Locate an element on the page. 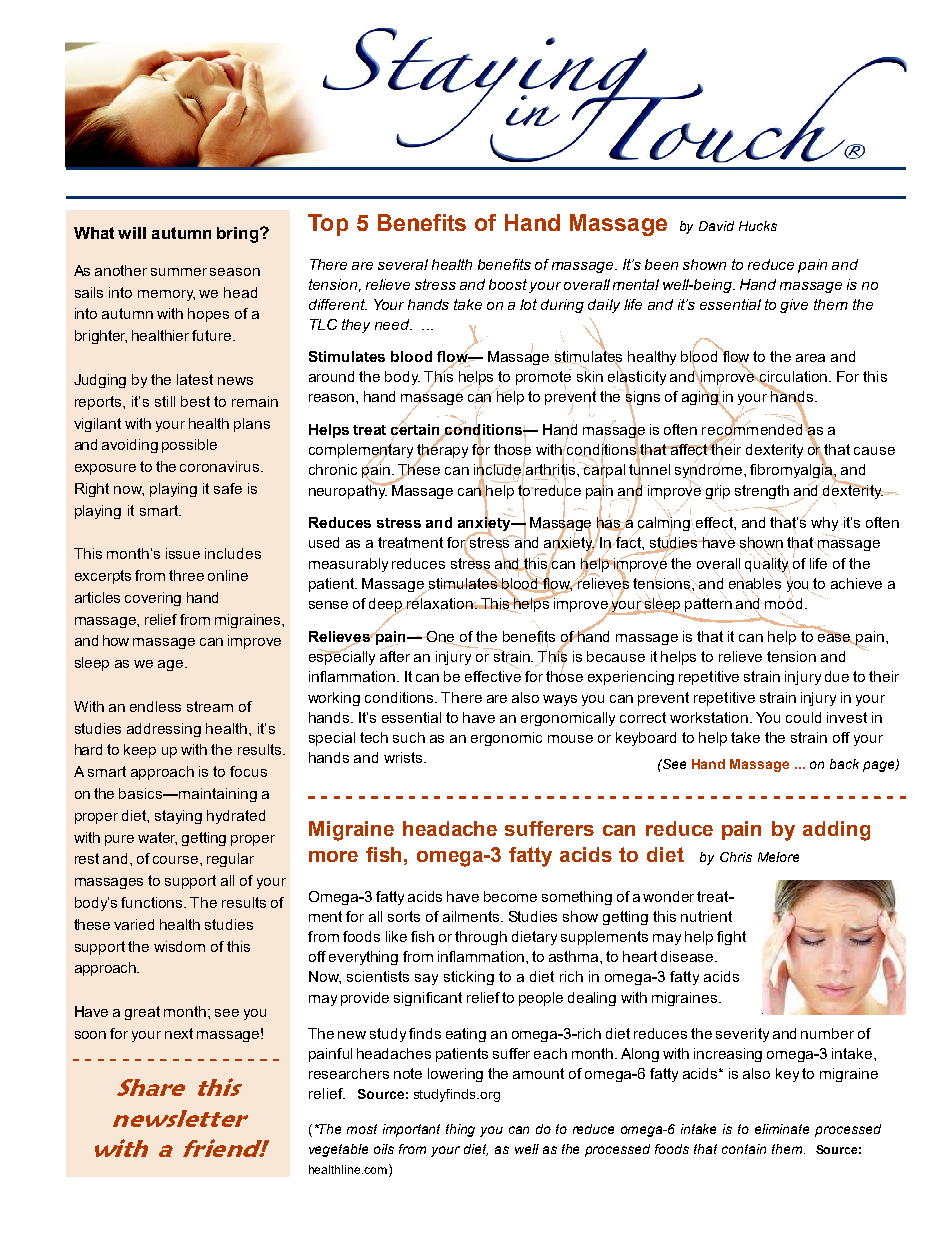 Image resolution: width=952 pixels, height=1233 pixels. ways is located at coordinates (560, 700).
